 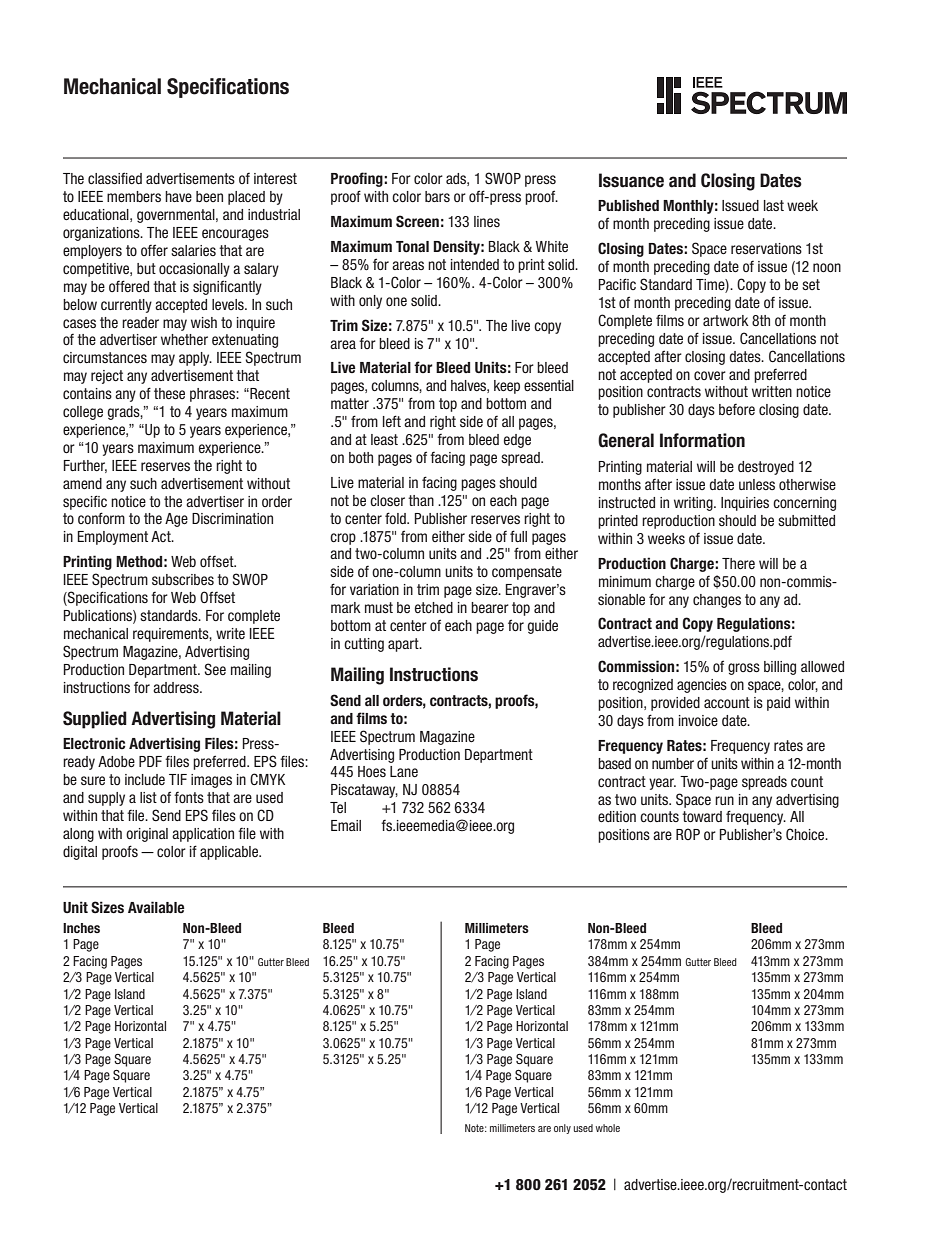 What do you see at coordinates (744, 669) in the page?
I see `gross` at bounding box center [744, 669].
